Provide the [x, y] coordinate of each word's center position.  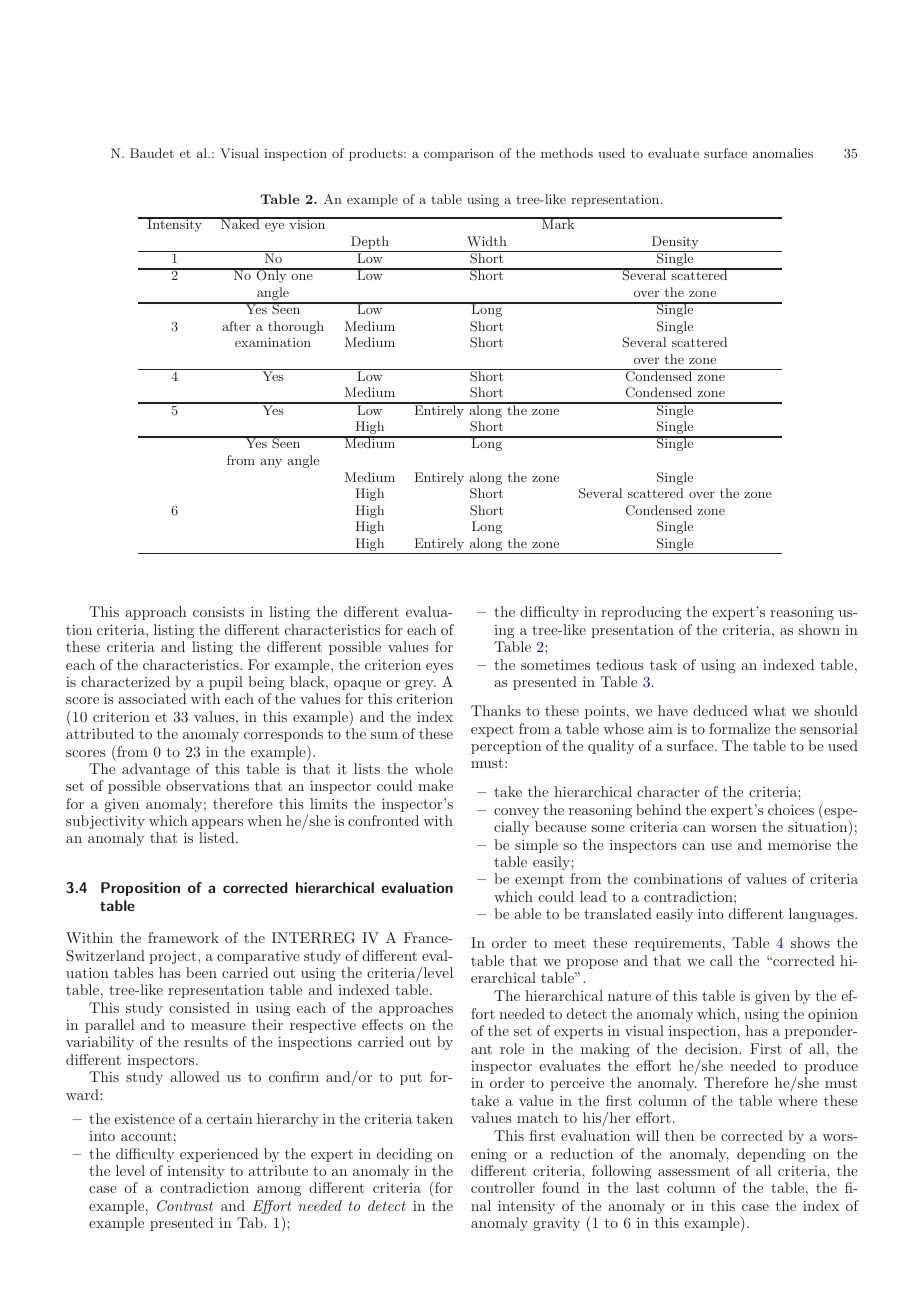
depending [771, 1155]
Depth [370, 244]
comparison [459, 155]
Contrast [185, 1206]
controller [503, 1187]
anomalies [783, 153]
